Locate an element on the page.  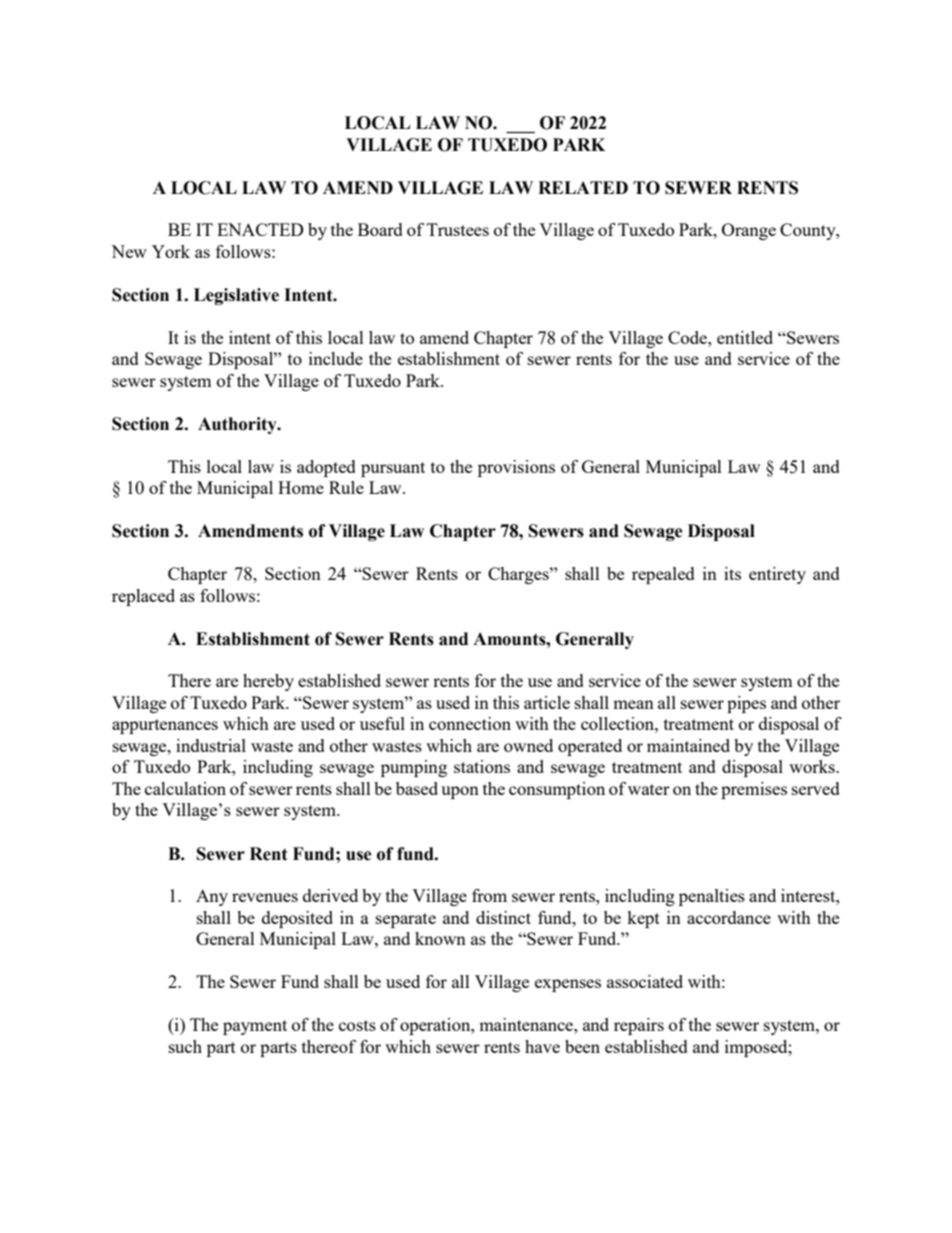
have is located at coordinates (542, 1046).
